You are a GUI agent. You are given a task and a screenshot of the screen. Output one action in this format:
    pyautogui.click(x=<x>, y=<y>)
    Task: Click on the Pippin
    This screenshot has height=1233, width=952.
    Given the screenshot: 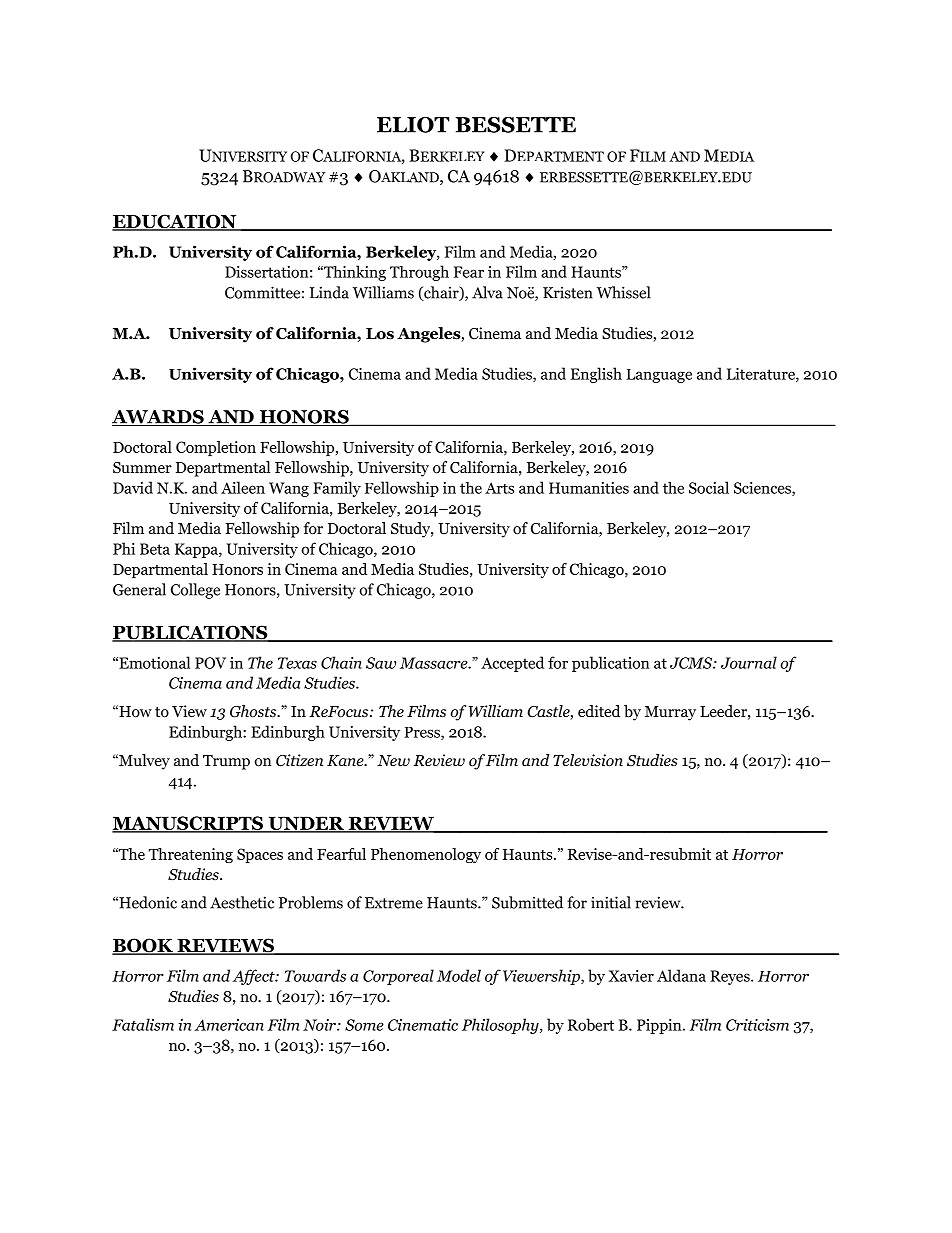 What is the action you would take?
    pyautogui.click(x=660, y=1026)
